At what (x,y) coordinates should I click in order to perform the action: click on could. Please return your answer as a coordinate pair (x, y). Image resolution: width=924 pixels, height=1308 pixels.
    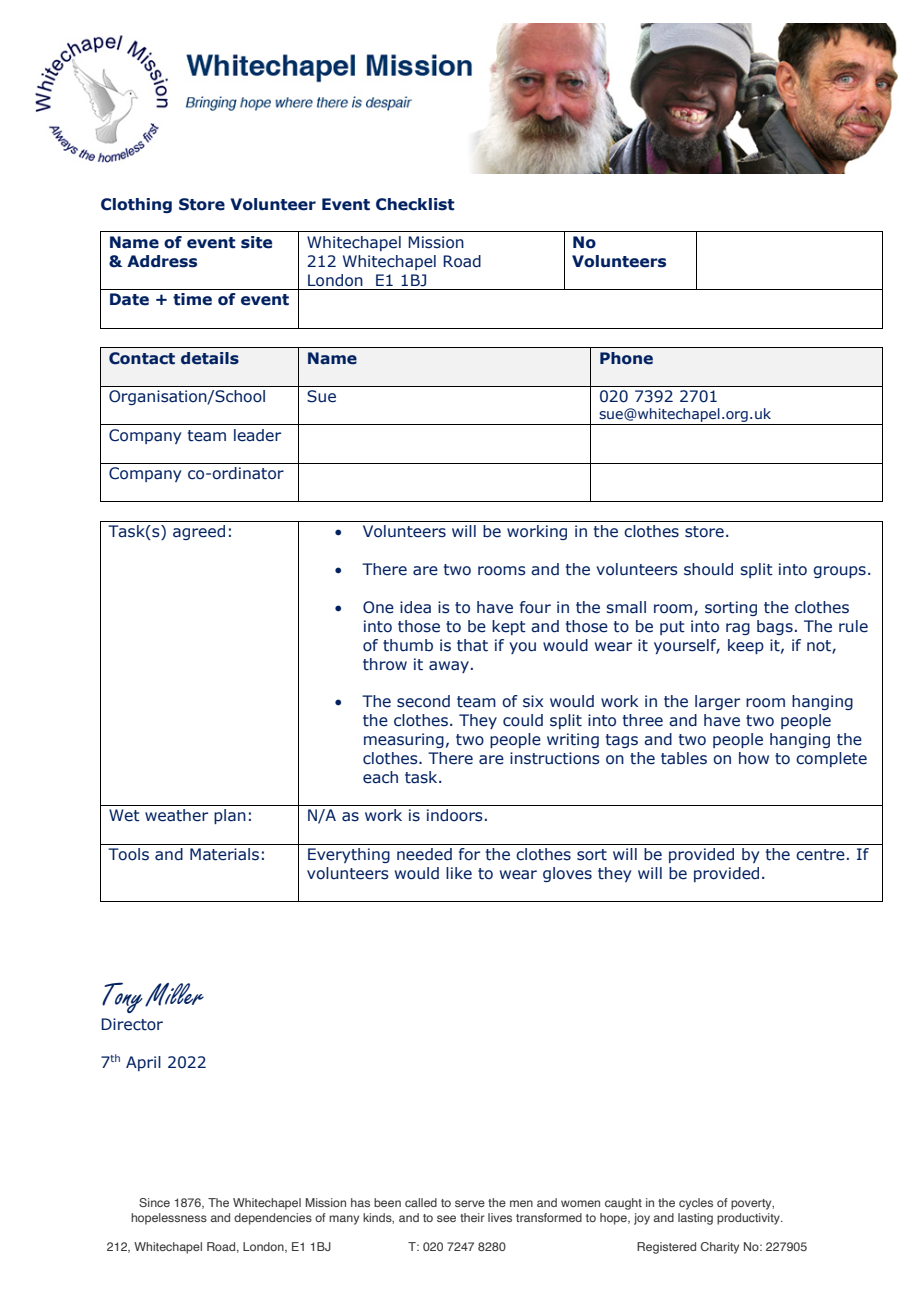
    Looking at the image, I should click on (523, 720).
